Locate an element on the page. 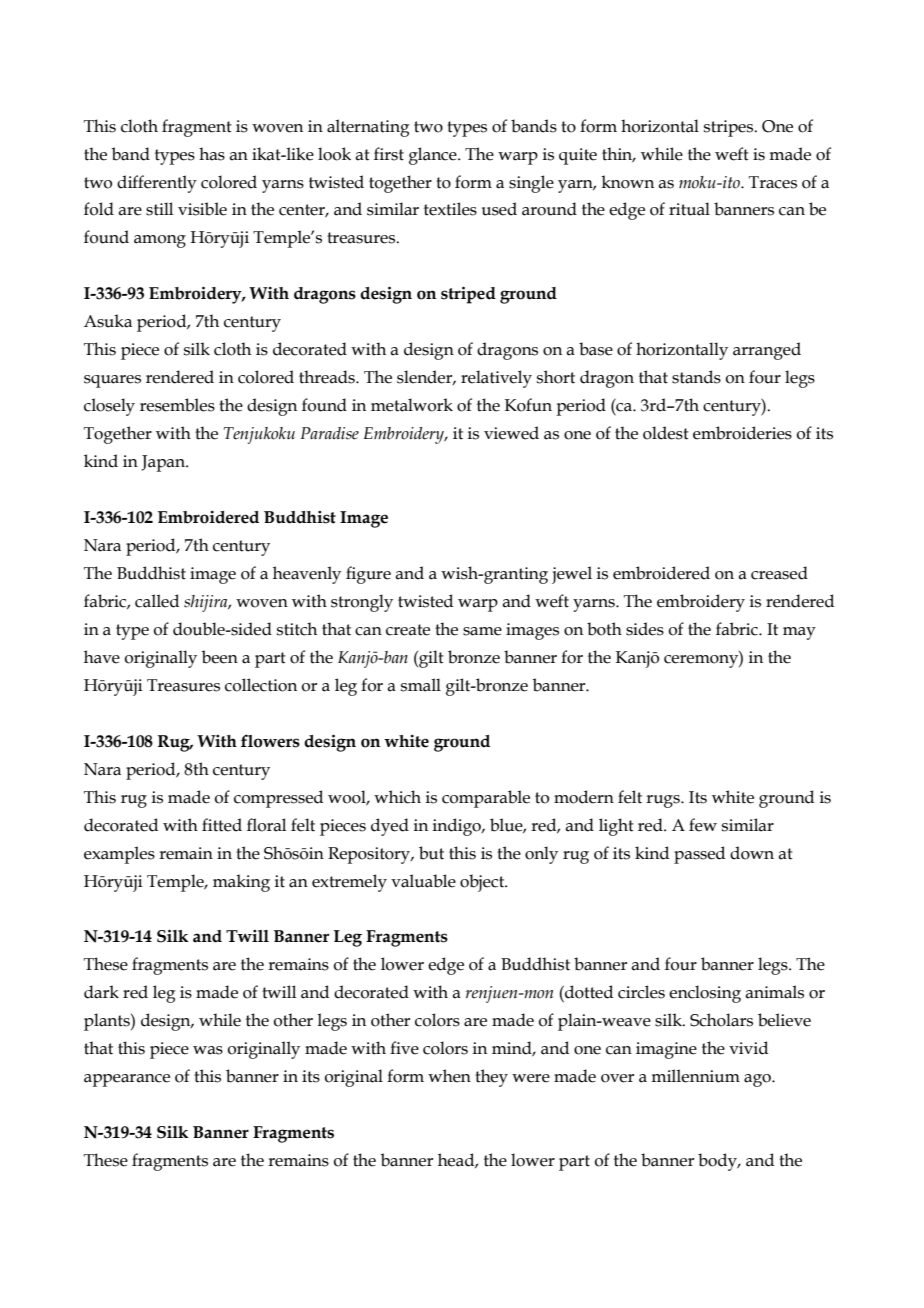 The image size is (924, 1308). was is located at coordinates (208, 1050).
